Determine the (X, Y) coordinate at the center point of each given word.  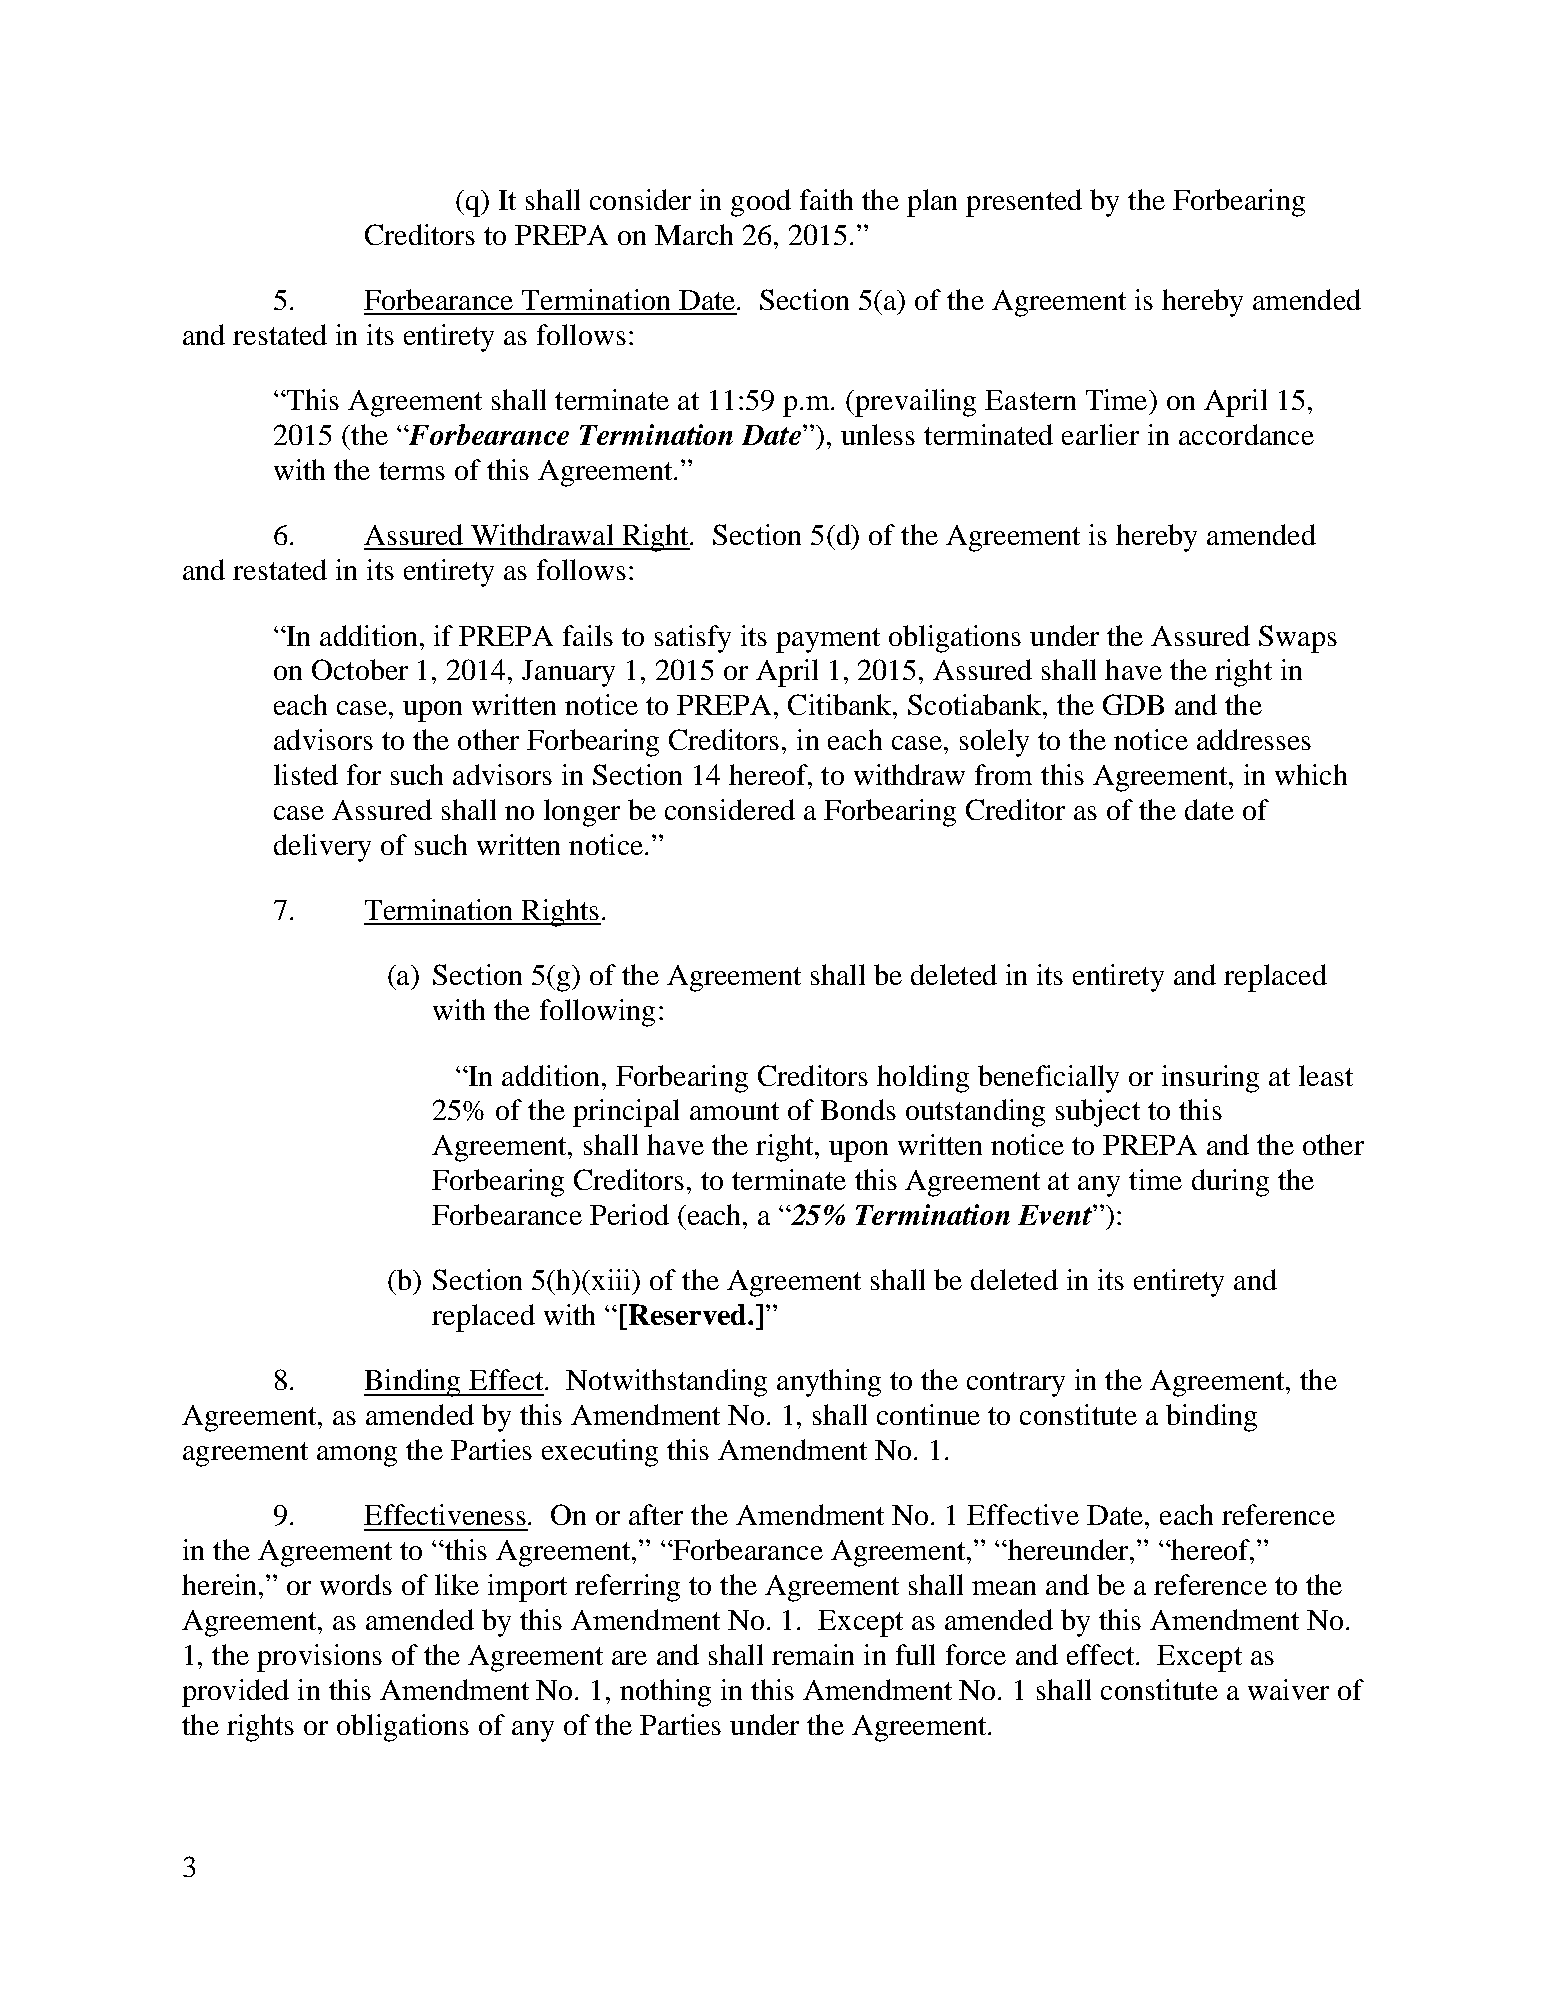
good (761, 203)
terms (412, 471)
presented (1024, 203)
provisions (319, 1658)
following (597, 1013)
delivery (322, 848)
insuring (1210, 1079)
